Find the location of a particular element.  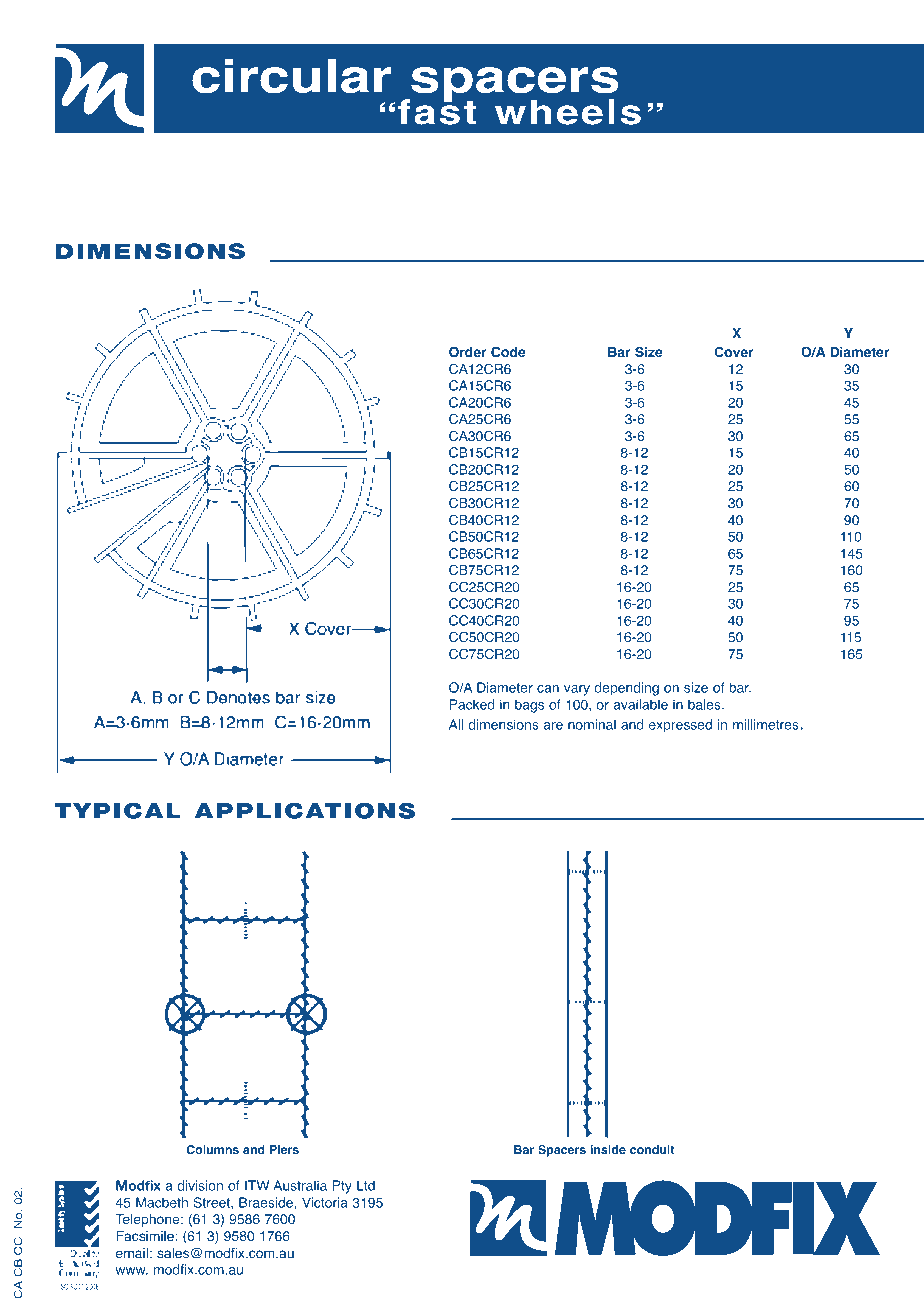

fast is located at coordinates (437, 111).
